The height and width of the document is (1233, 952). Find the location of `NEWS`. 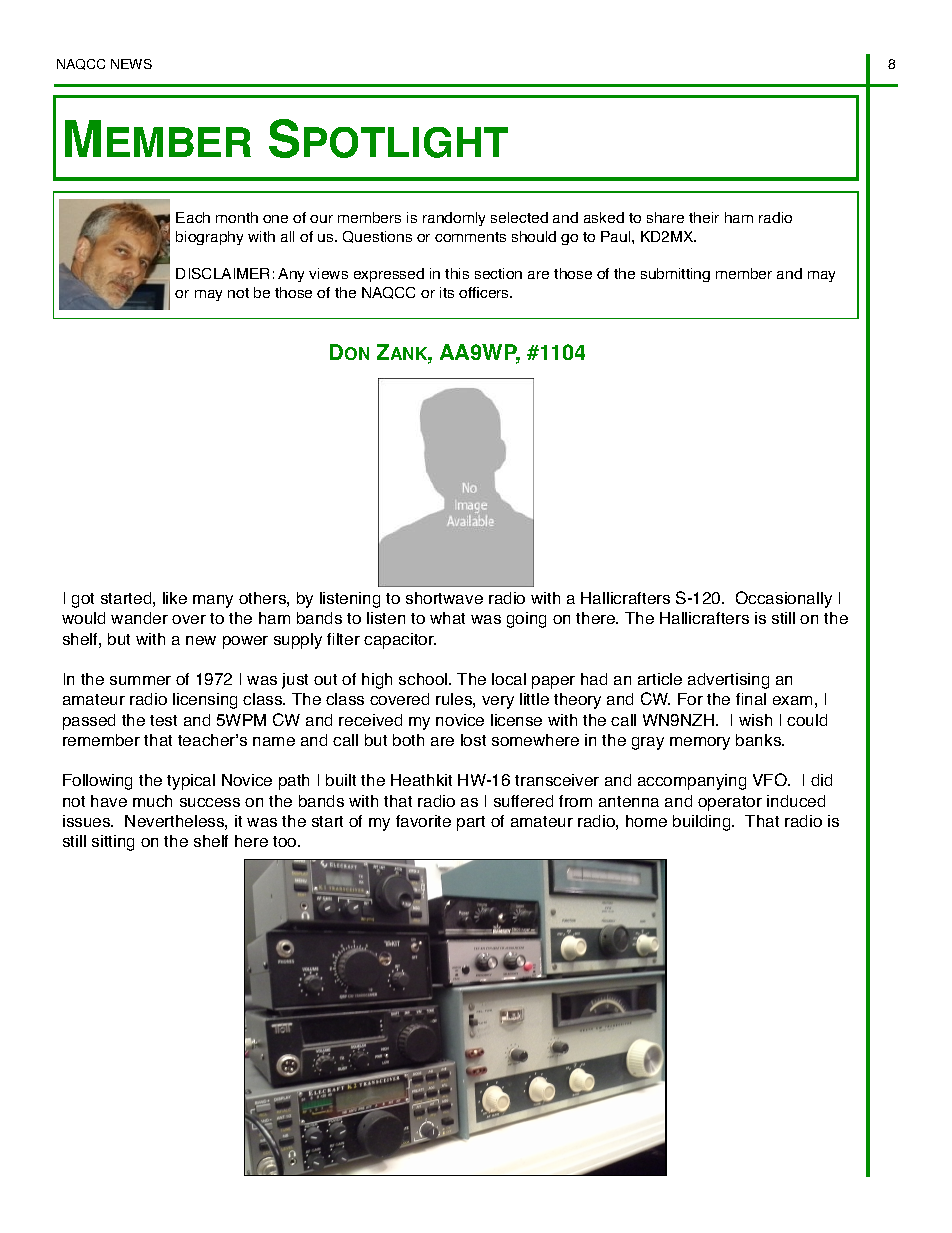

NEWS is located at coordinates (131, 64).
